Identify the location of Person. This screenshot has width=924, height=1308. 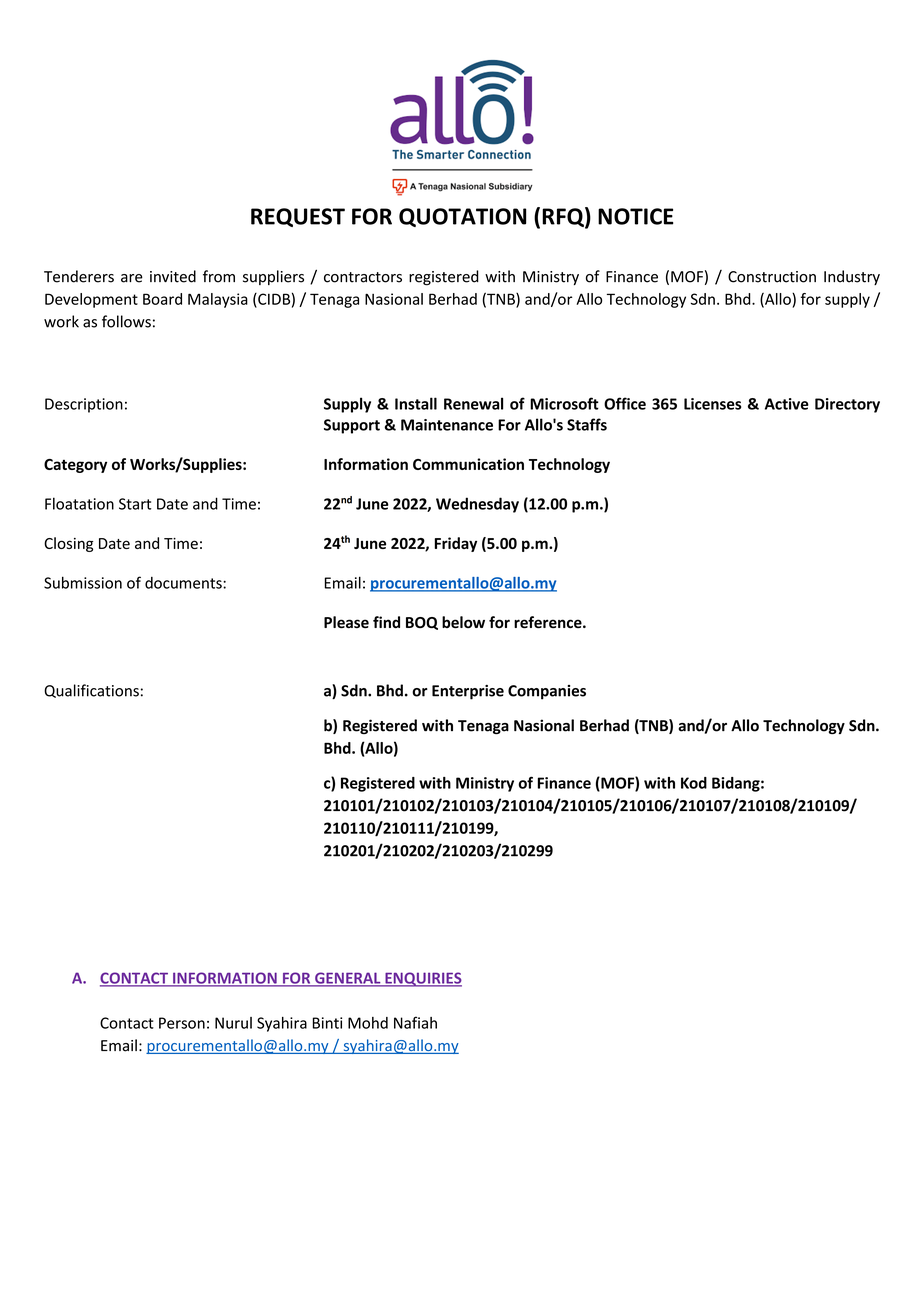
(182, 1023).
